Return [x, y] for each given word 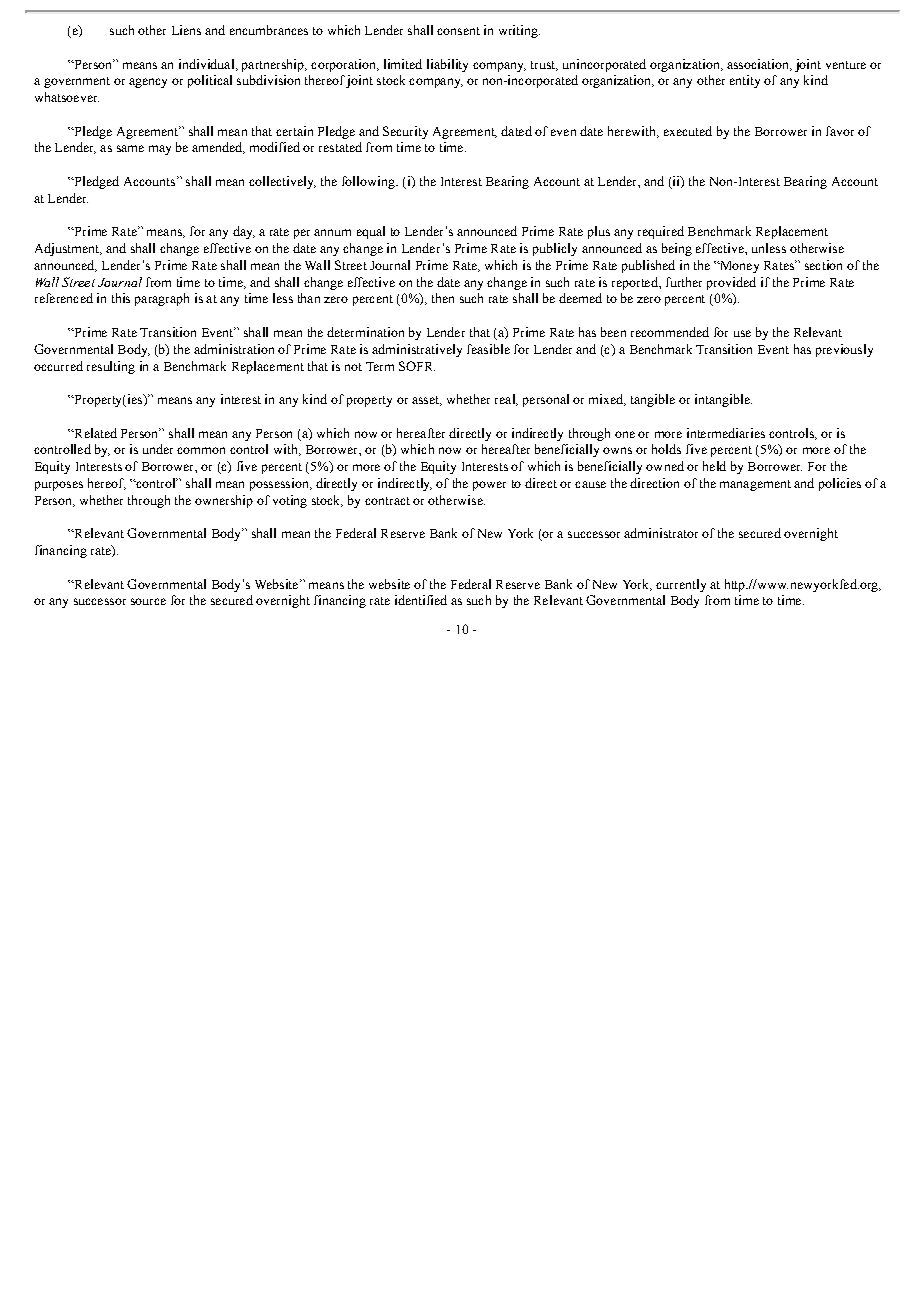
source [148, 601]
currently [681, 585]
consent [458, 31]
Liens [186, 30]
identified [421, 600]
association [759, 65]
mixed [607, 400]
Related [94, 433]
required [661, 232]
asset [426, 401]
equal [371, 232]
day [244, 232]
